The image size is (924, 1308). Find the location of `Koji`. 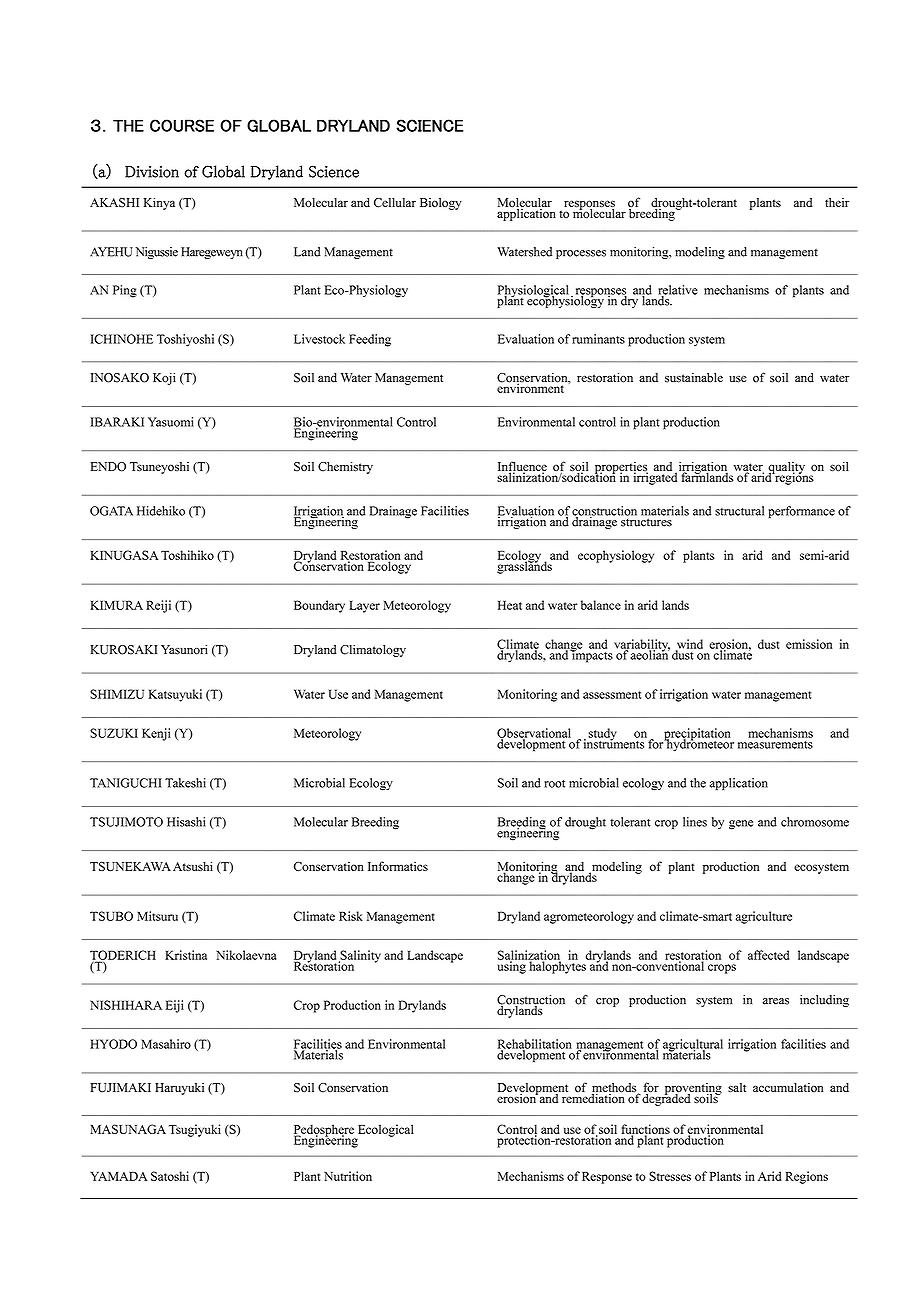

Koji is located at coordinates (164, 379).
